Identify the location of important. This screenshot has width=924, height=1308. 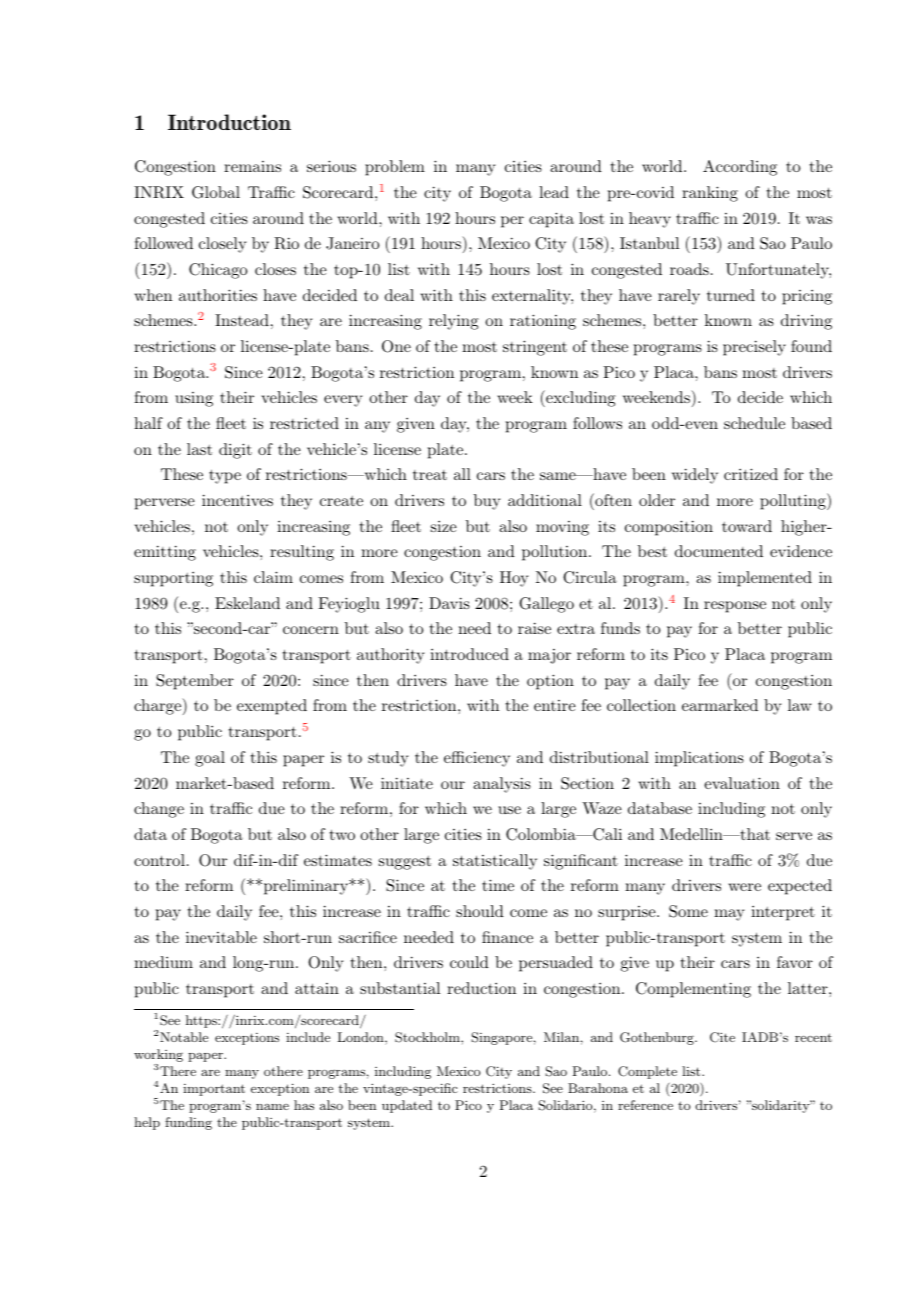
(214, 1090).
